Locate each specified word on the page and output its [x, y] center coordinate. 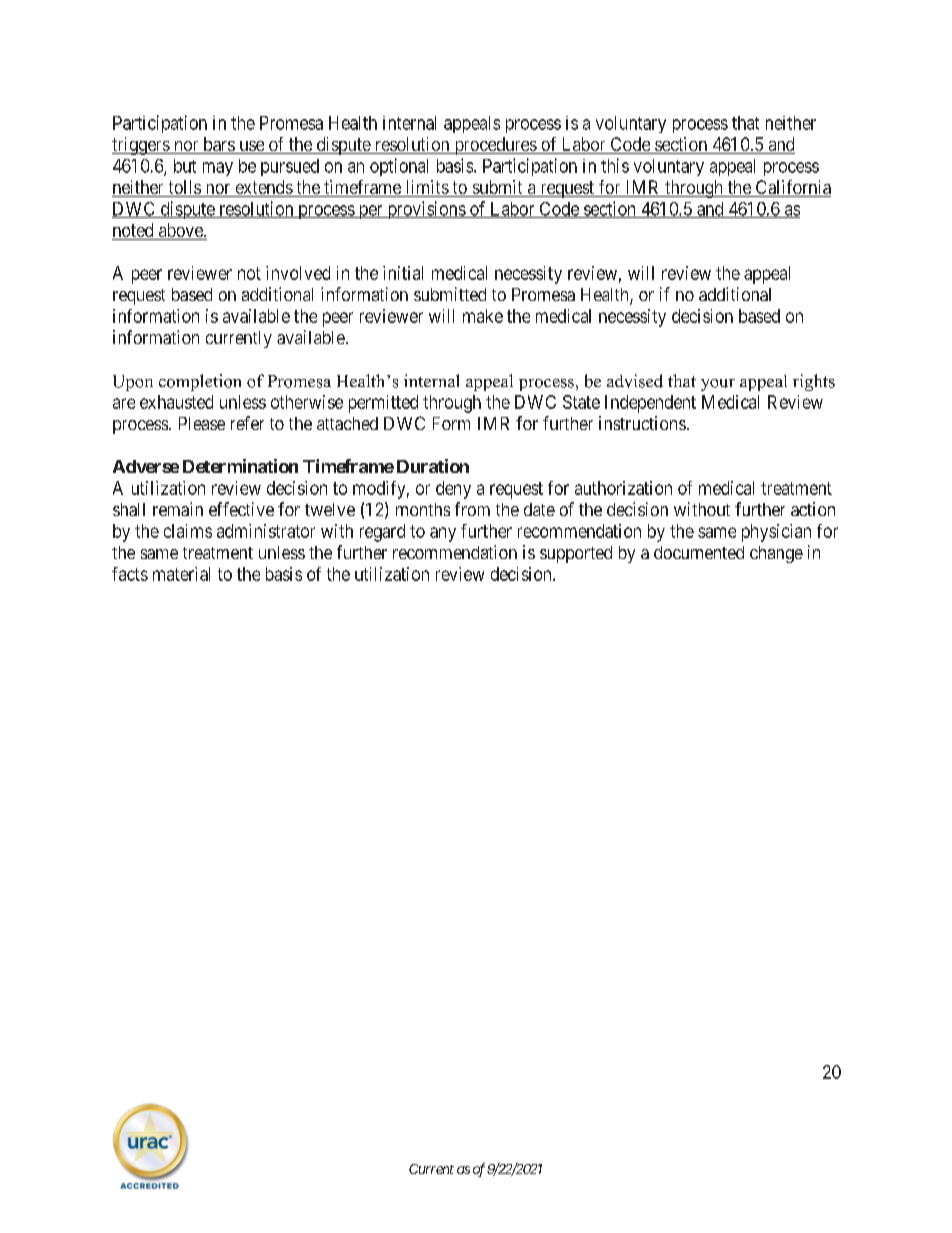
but [185, 166]
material [181, 574]
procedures [495, 146]
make [483, 316]
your [718, 385]
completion [200, 382]
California [792, 188]
